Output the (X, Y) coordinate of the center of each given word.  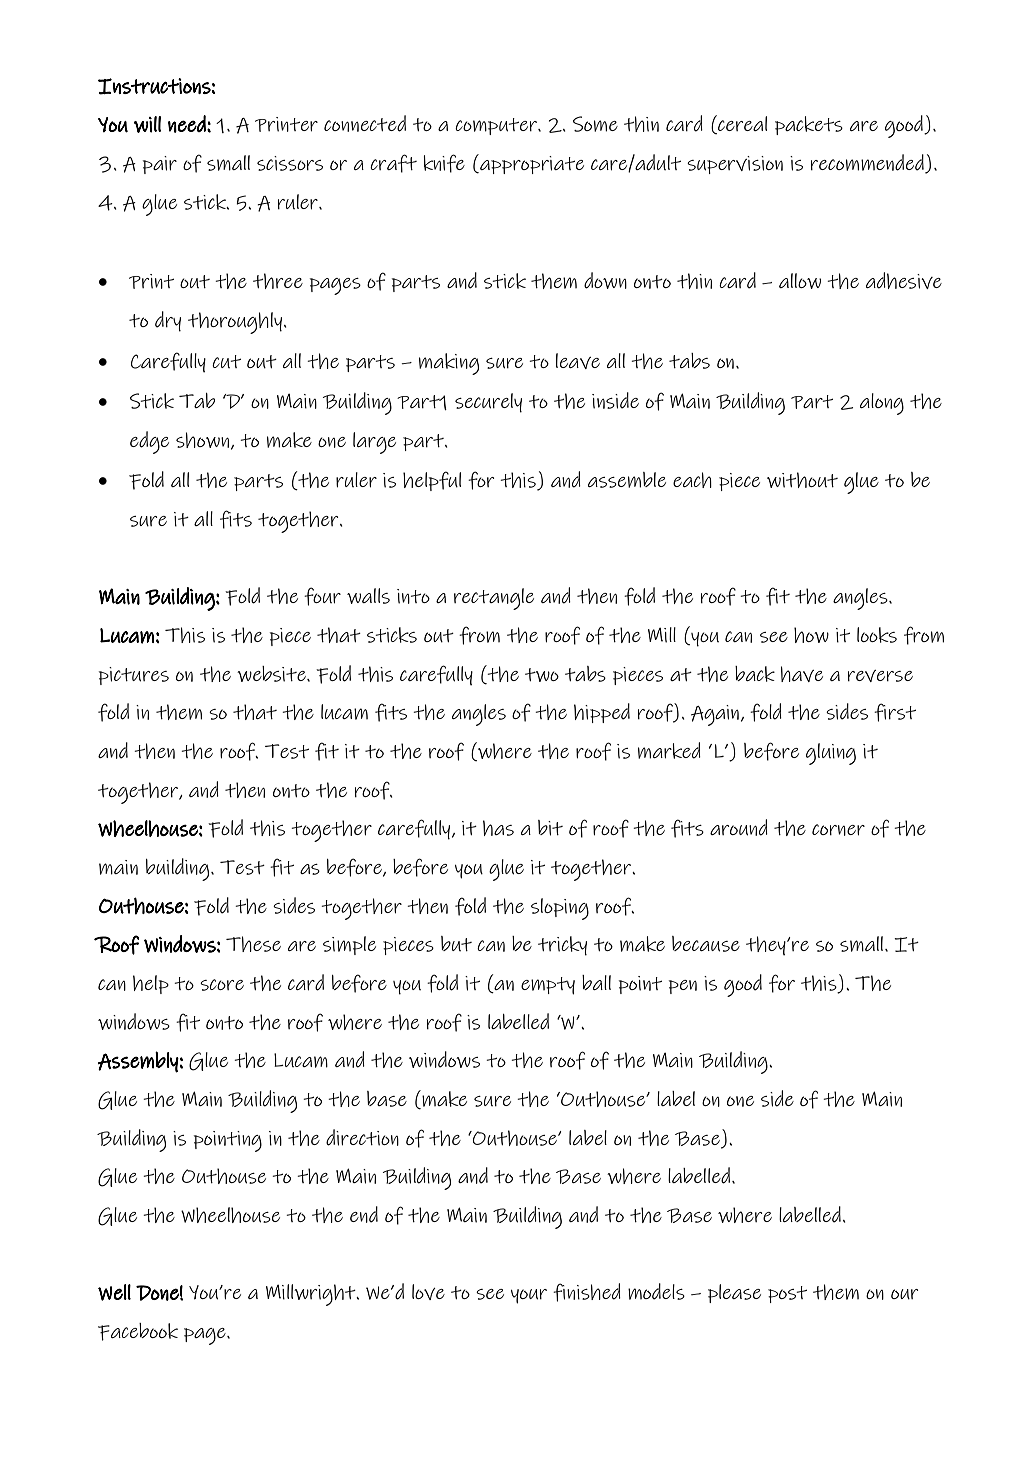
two (542, 675)
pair (160, 165)
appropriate (531, 164)
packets (809, 125)
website (272, 674)
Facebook (138, 1332)
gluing (831, 754)
